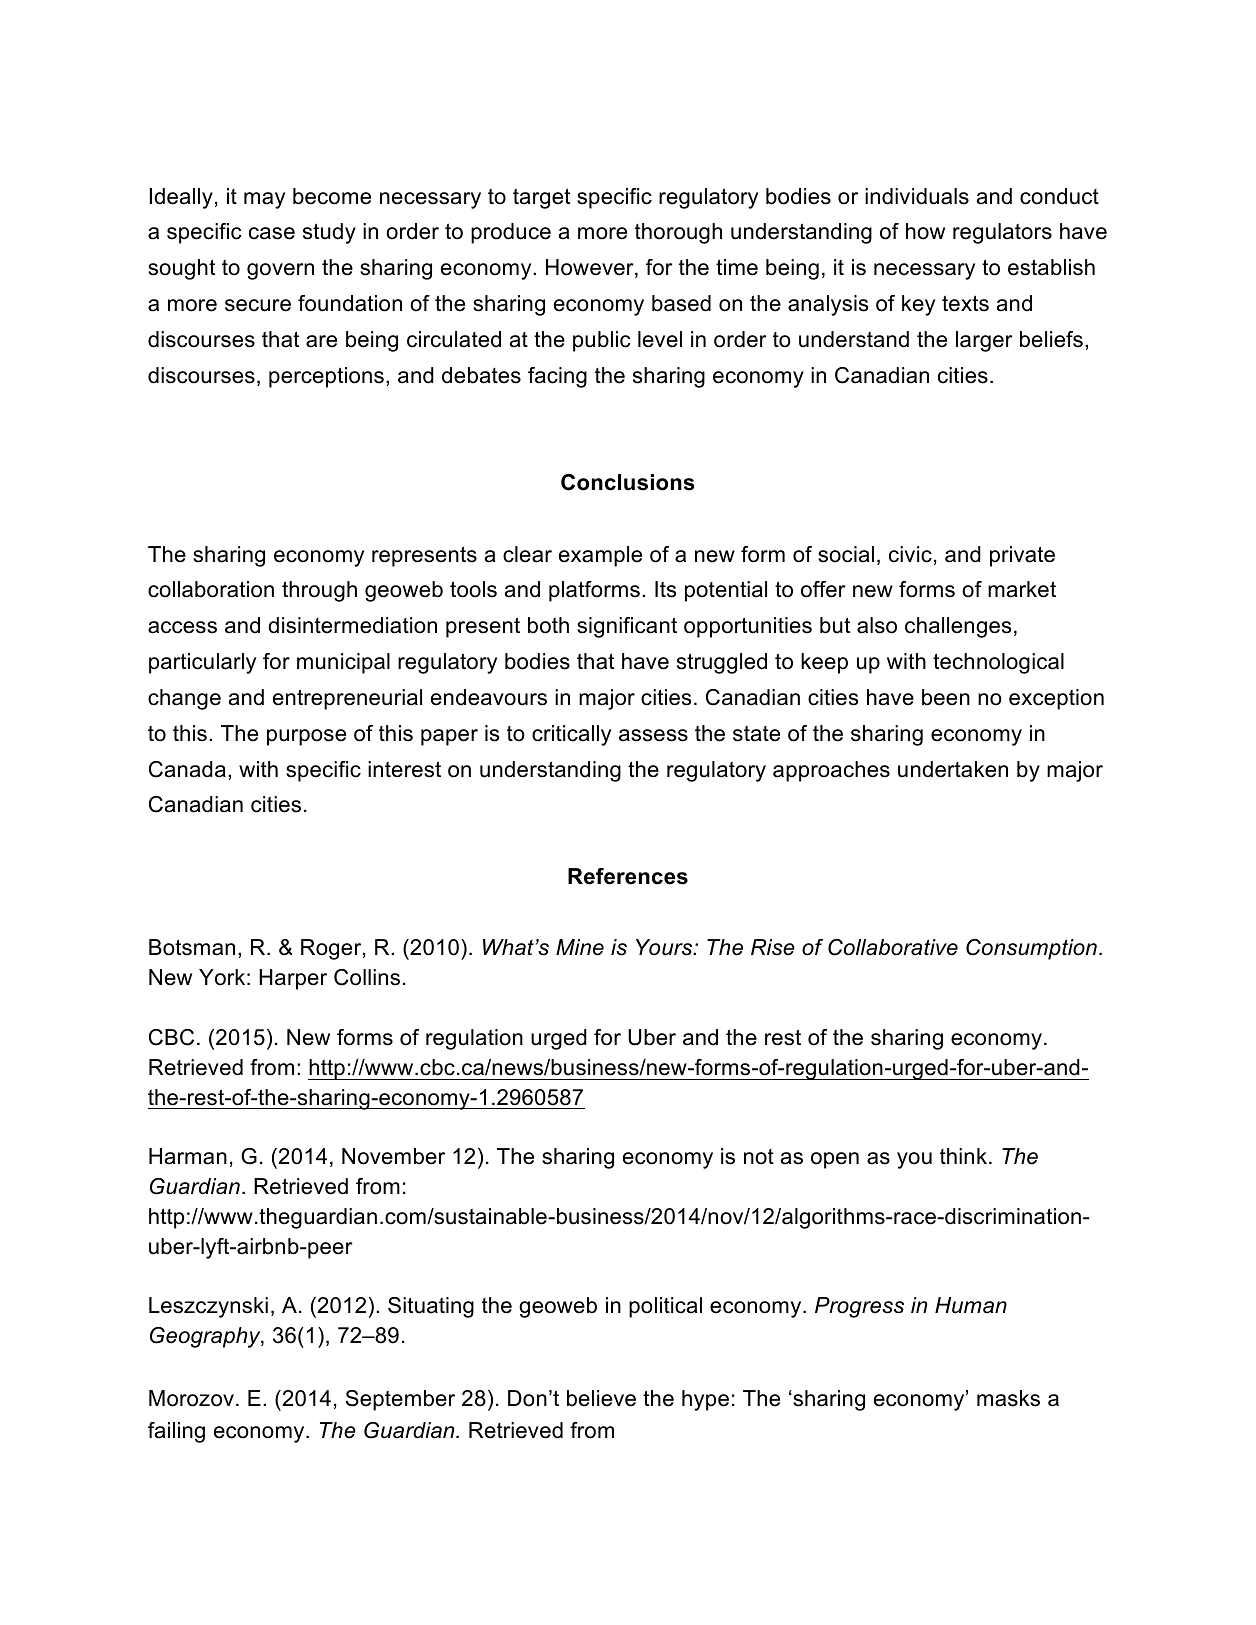  Describe the element at coordinates (272, 233) in the screenshot. I see `case` at that location.
